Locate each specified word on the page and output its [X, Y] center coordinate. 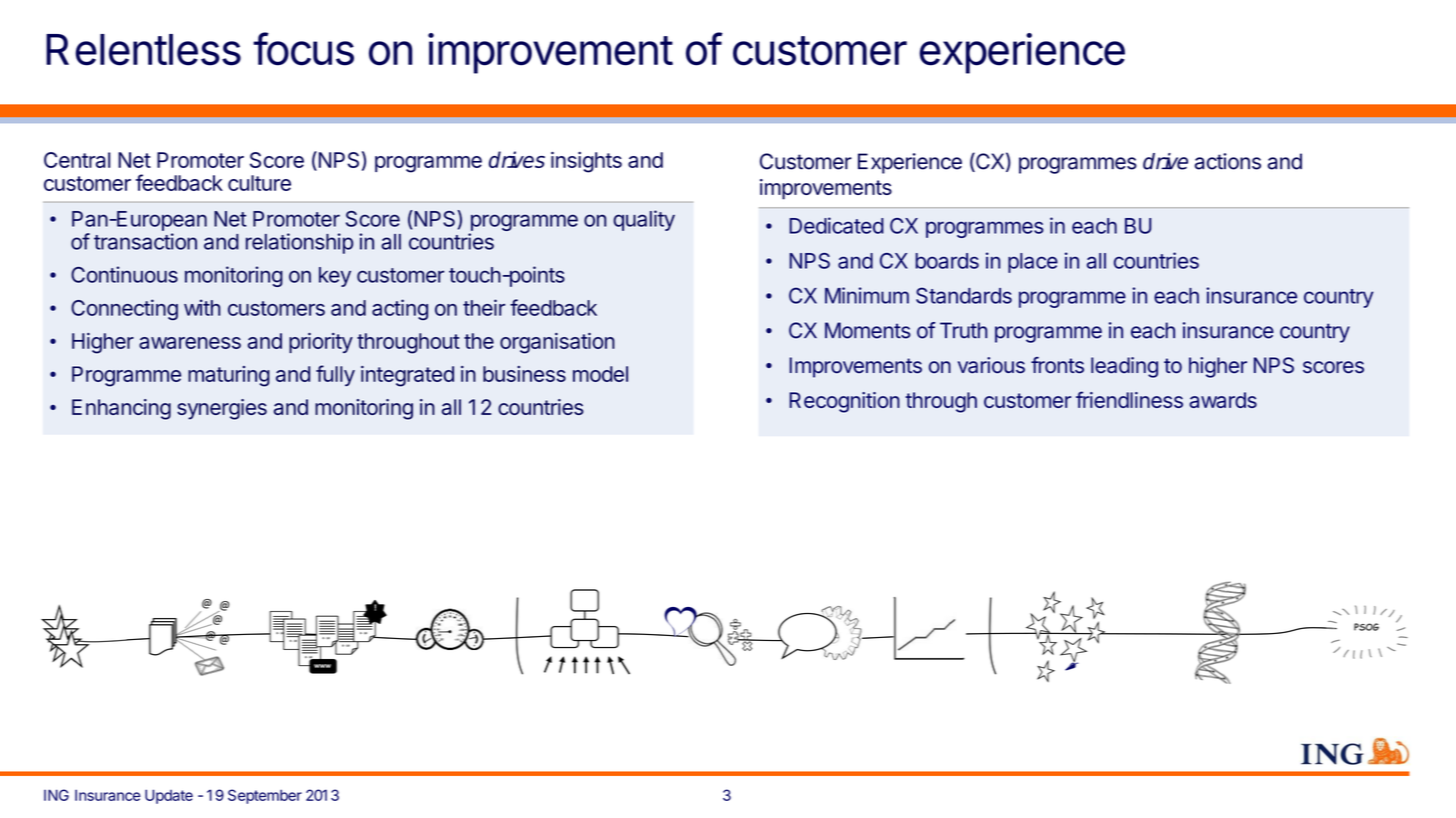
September [265, 796]
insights [586, 162]
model [600, 374]
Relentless [143, 50]
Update [169, 796]
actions [1228, 161]
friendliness [1129, 399]
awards [1223, 400]
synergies [222, 409]
